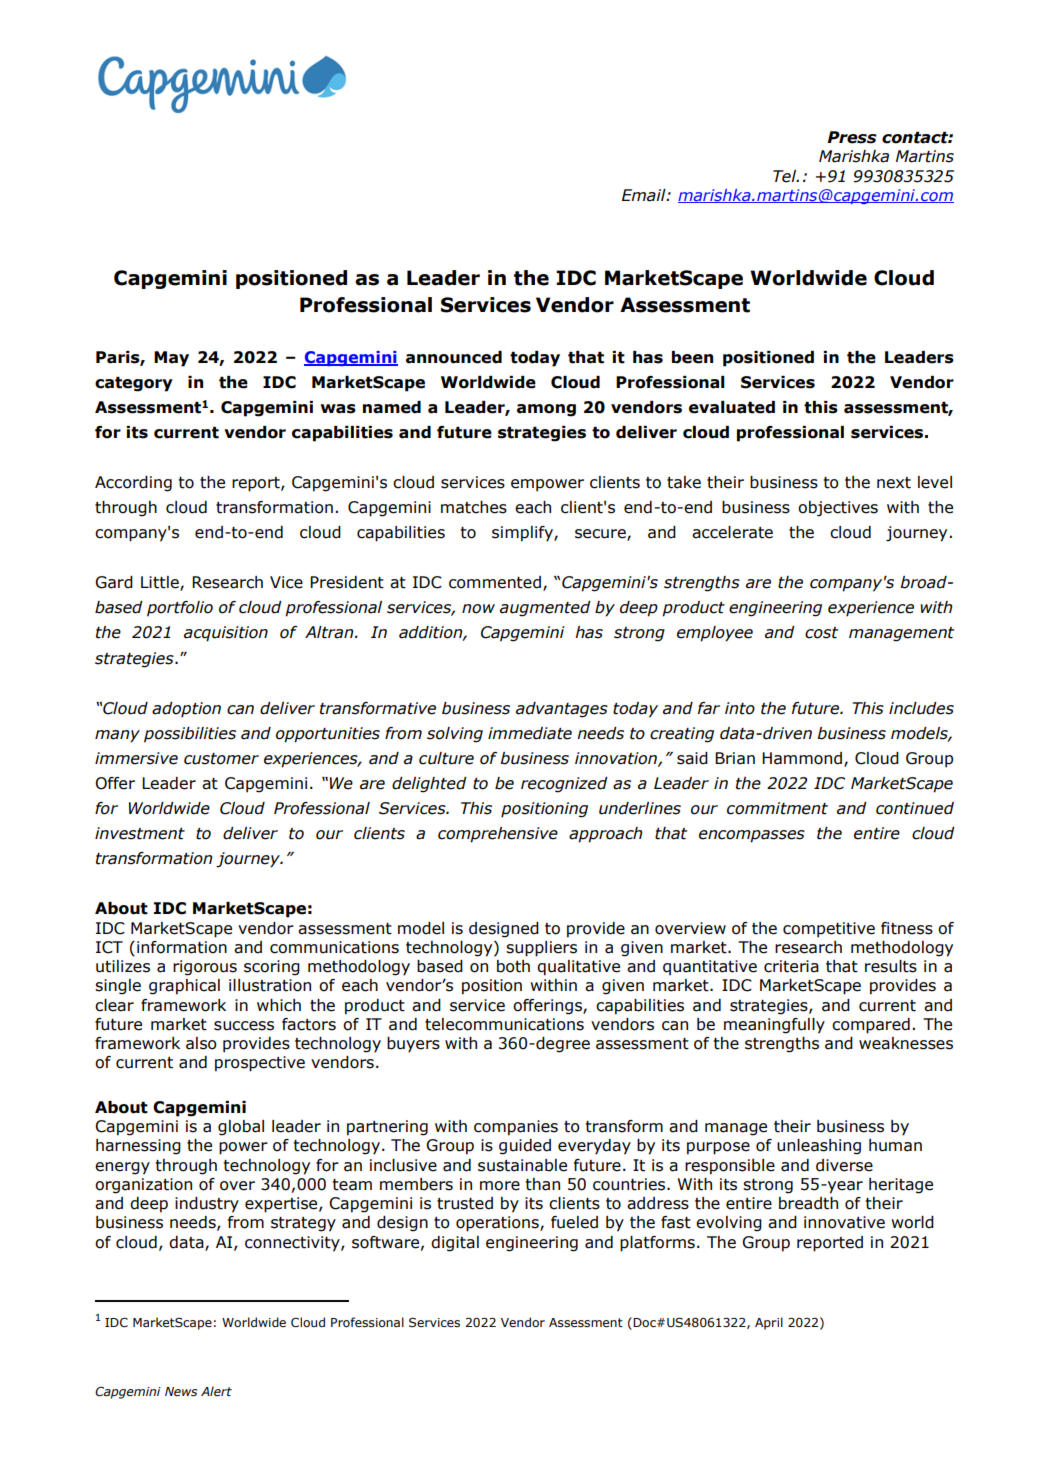  I want to click on compared, so click(871, 1026).
